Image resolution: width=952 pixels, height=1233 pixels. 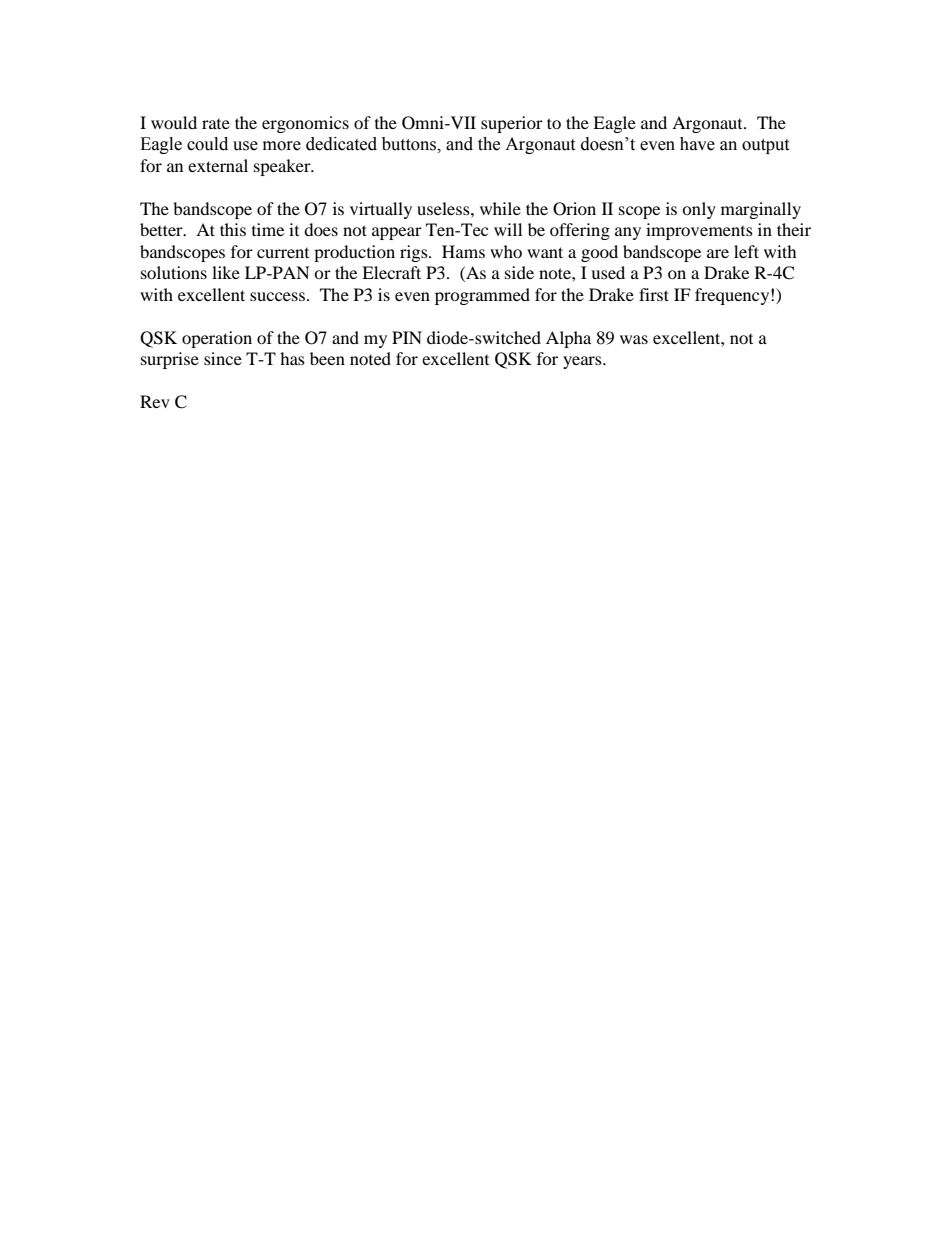 I want to click on superior, so click(x=512, y=124).
